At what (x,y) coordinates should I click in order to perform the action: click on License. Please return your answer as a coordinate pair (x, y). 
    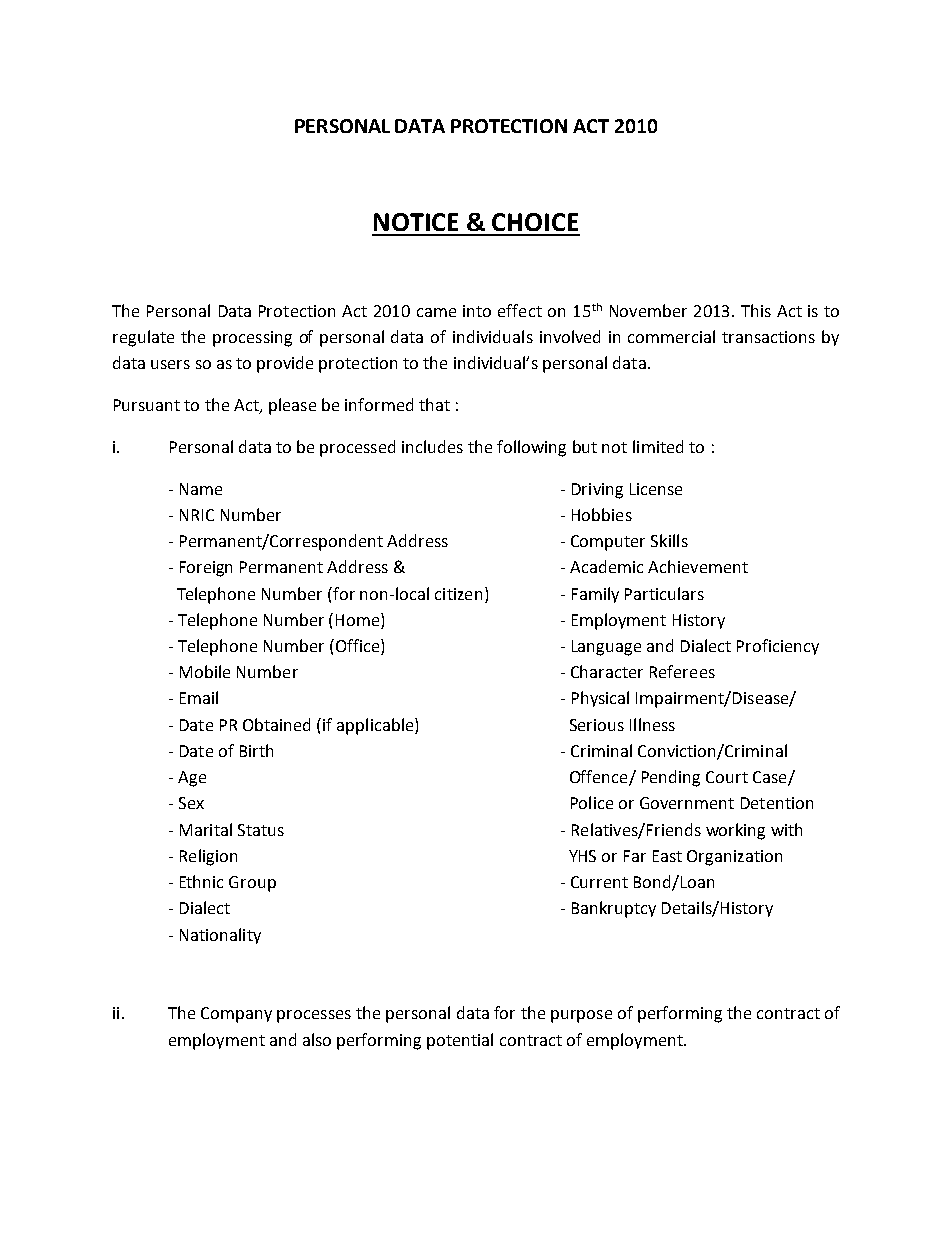
    Looking at the image, I should click on (656, 489).
